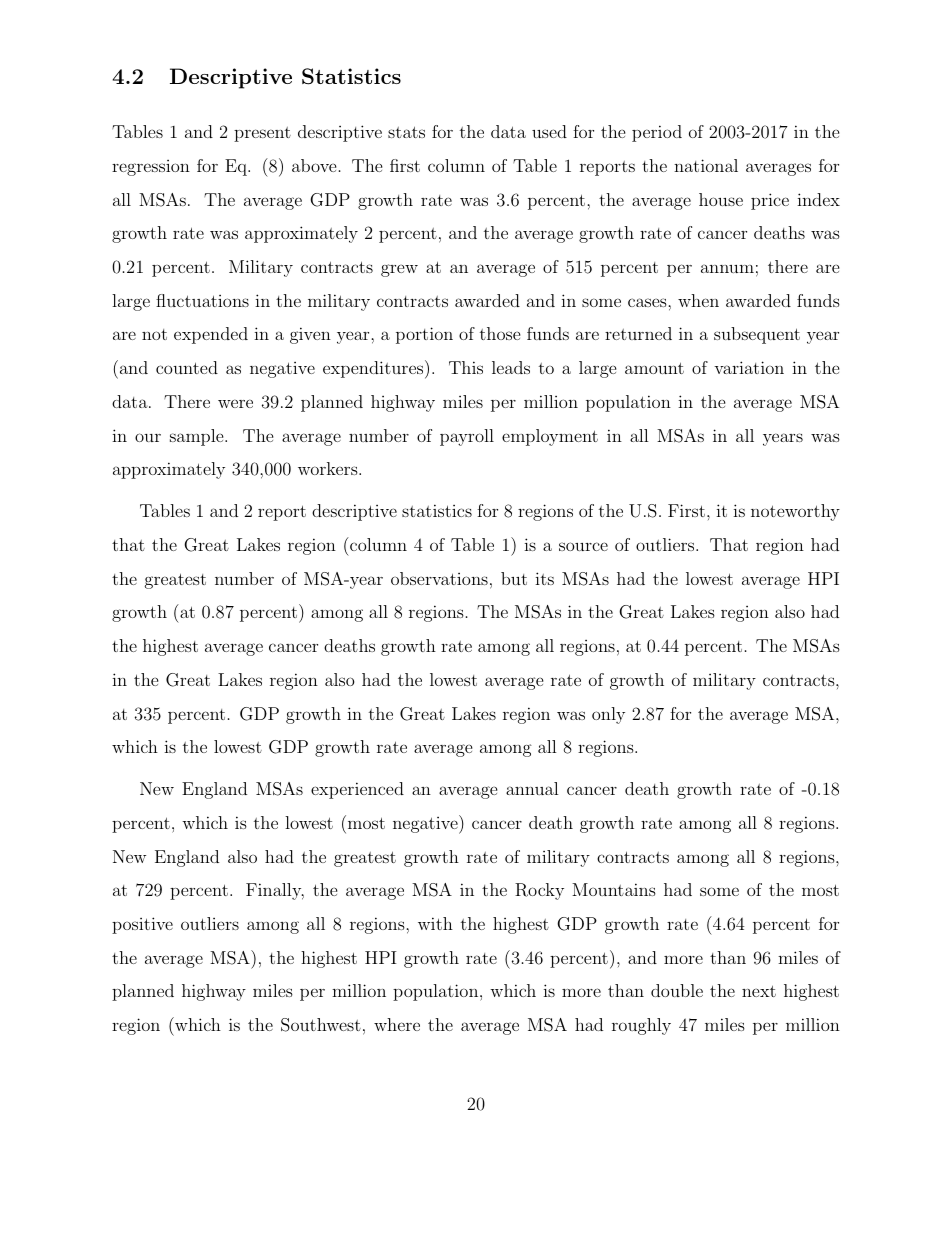 This screenshot has width=952, height=1233. Describe the element at coordinates (795, 512) in the screenshot. I see `noteworthy` at that location.
